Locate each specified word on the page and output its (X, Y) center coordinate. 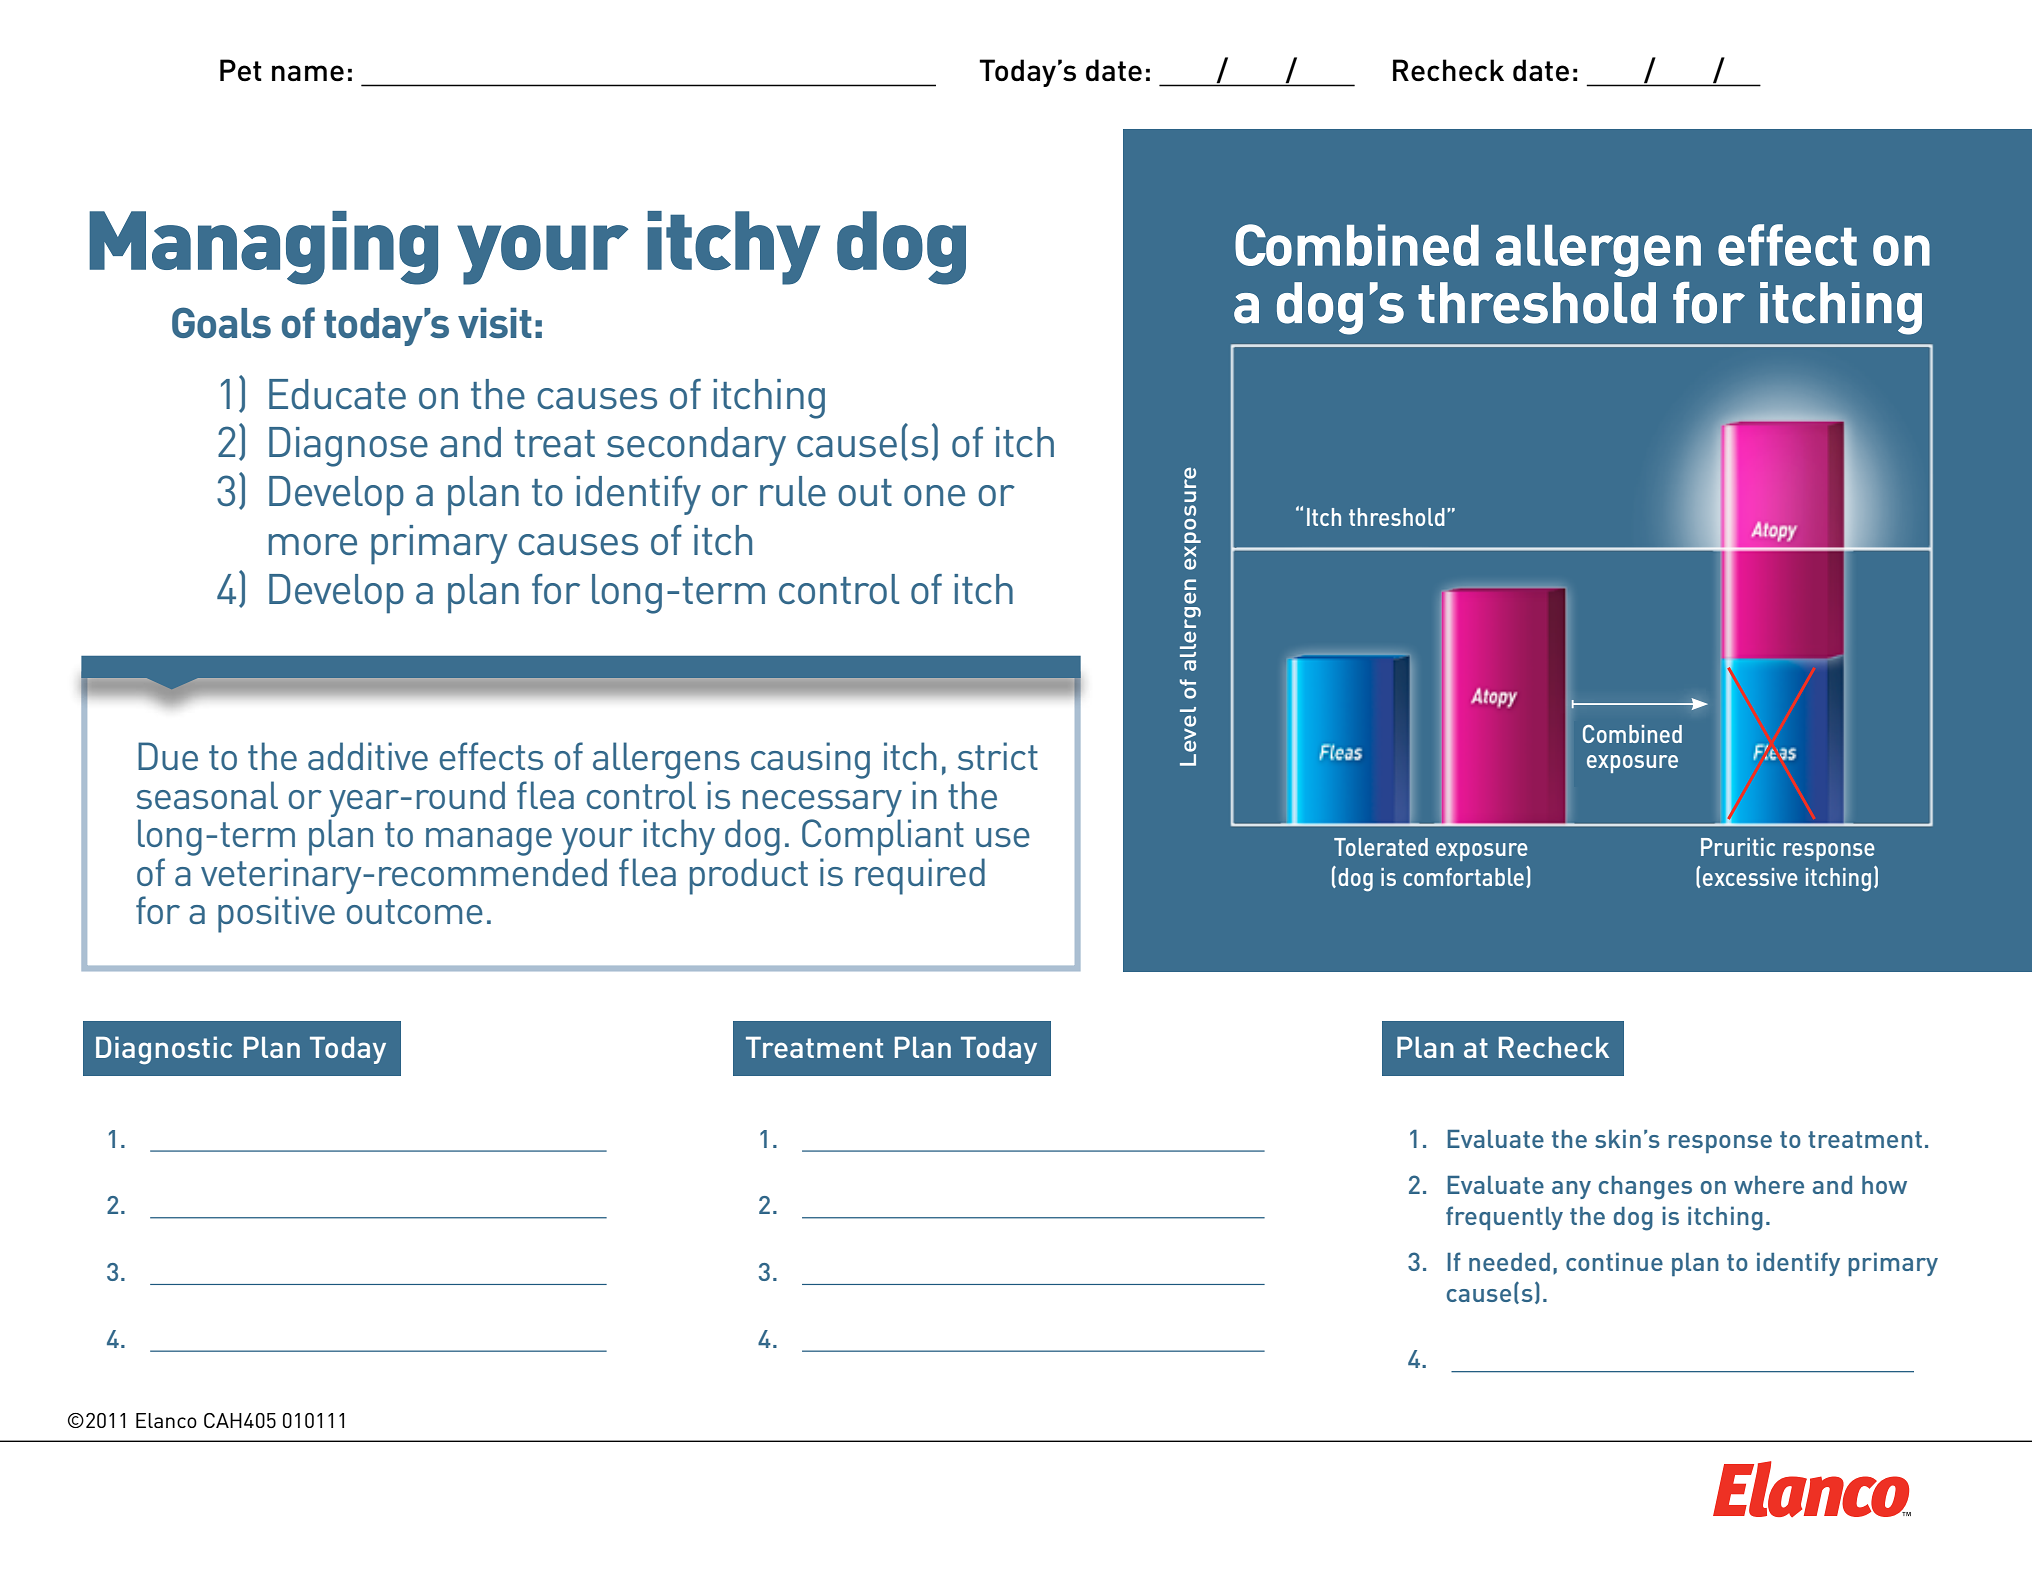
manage (489, 842)
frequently (1504, 1218)
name (308, 73)
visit (495, 322)
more (313, 544)
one (934, 495)
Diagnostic (164, 1050)
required (920, 876)
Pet (241, 70)
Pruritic (1738, 847)
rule (793, 491)
